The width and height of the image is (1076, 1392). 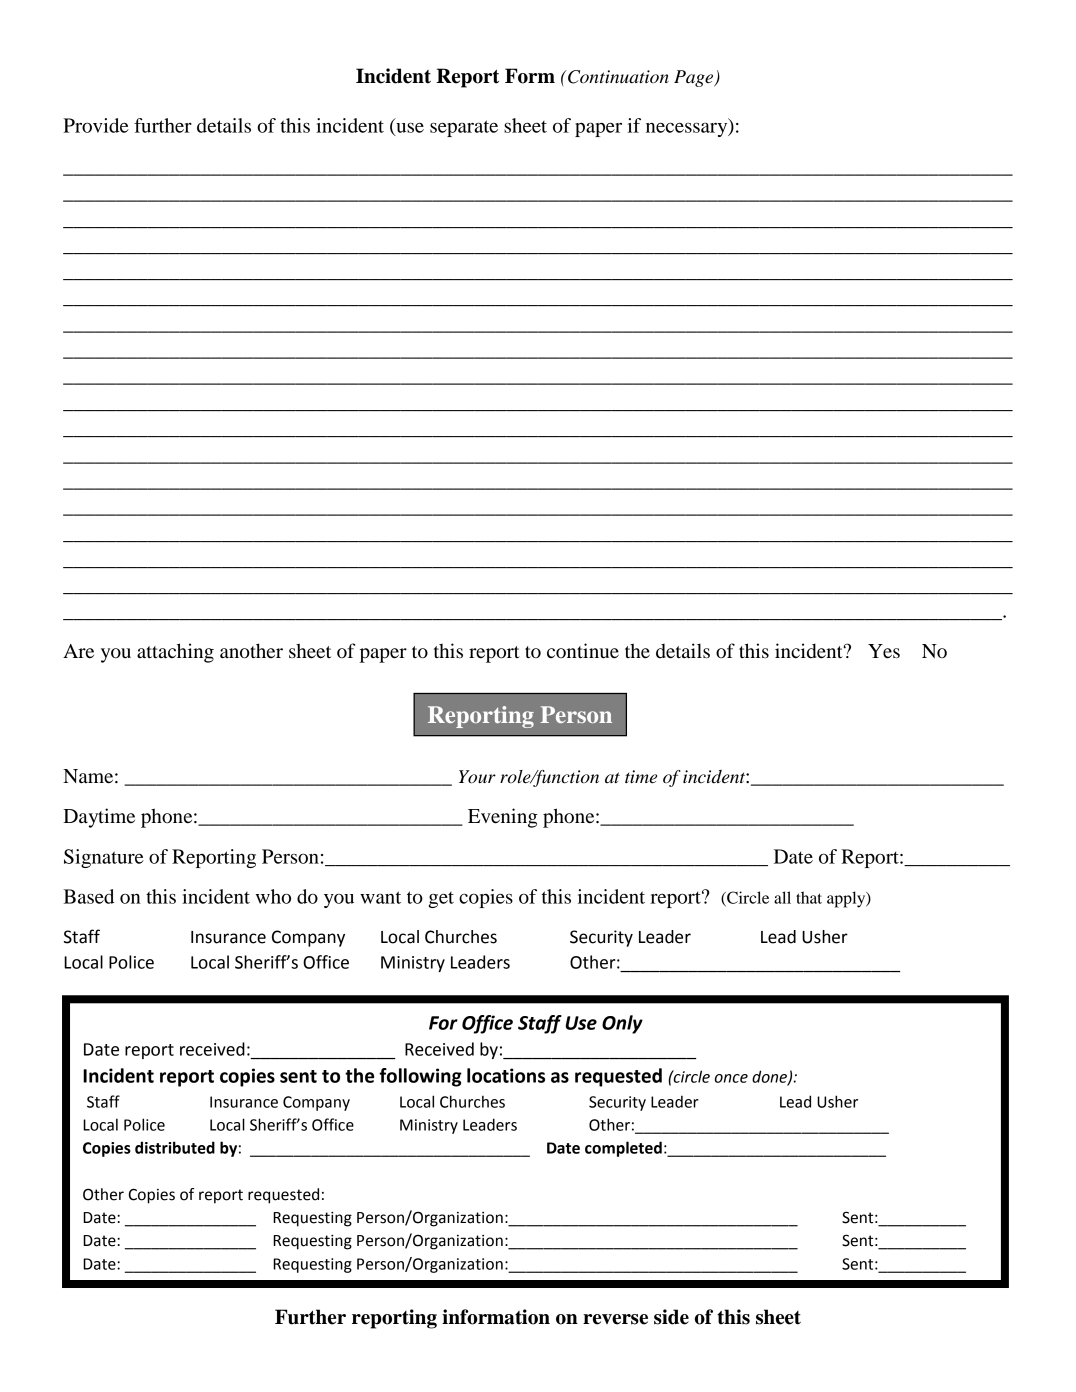 I want to click on Provide, so click(x=96, y=125).
